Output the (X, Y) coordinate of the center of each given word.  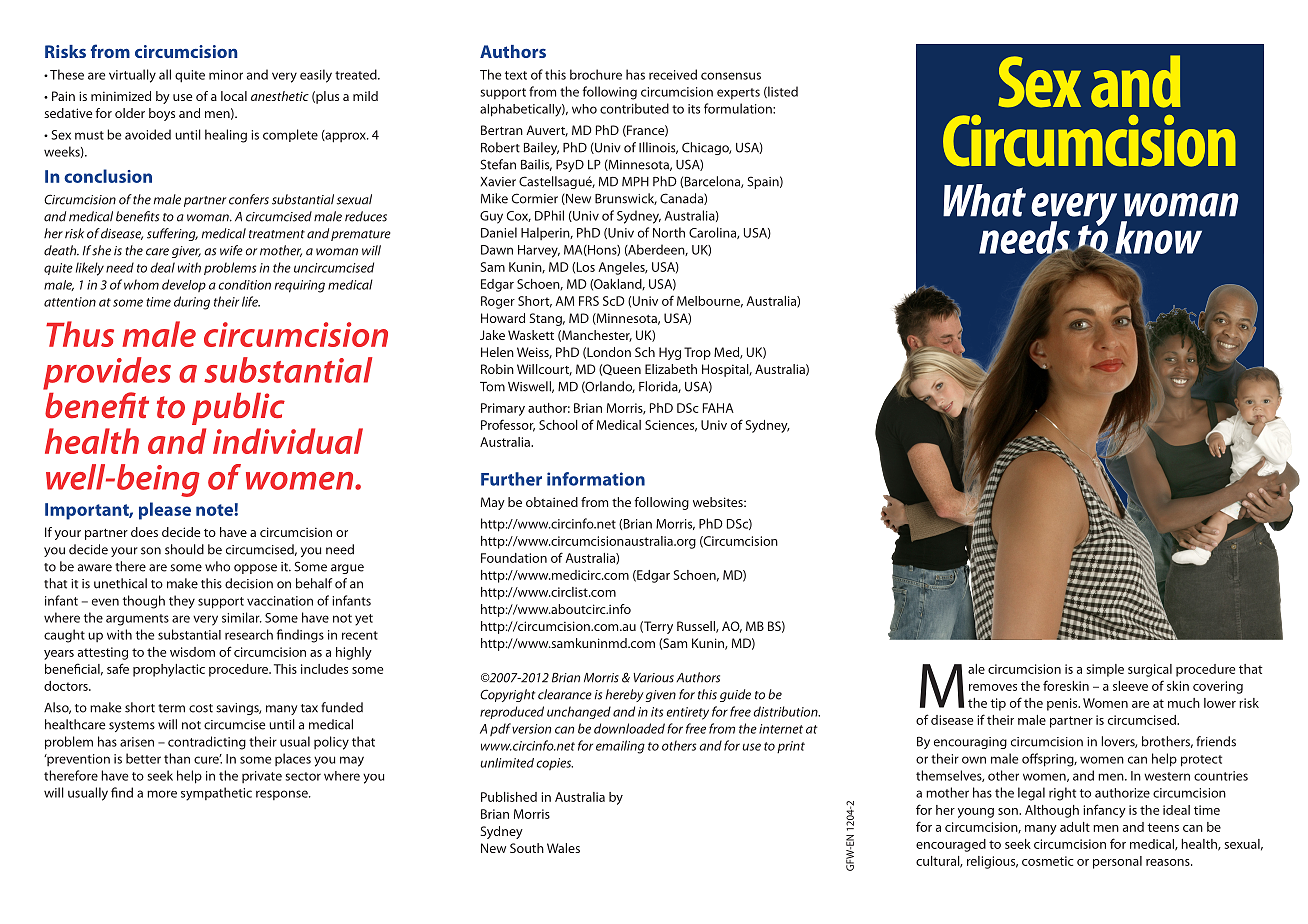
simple (1105, 670)
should (184, 549)
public (238, 408)
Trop (697, 353)
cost (201, 708)
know (1158, 237)
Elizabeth (671, 369)
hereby (625, 695)
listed (782, 92)
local (234, 96)
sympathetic (216, 794)
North (669, 232)
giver (186, 252)
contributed (634, 108)
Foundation (514, 558)
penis (1063, 704)
